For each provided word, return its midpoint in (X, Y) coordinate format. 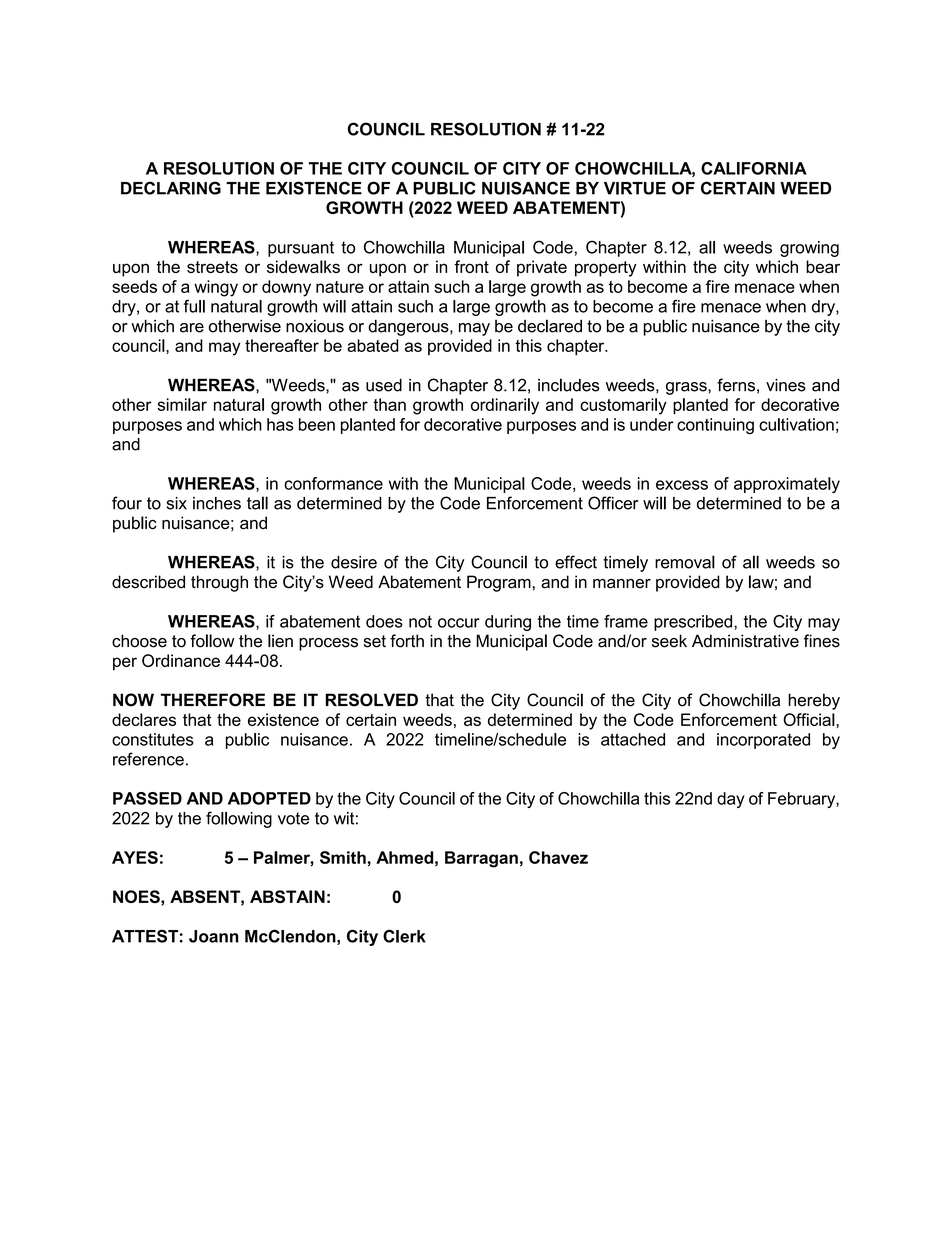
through (219, 583)
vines (786, 385)
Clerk (404, 936)
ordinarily (505, 406)
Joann (214, 936)
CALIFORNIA (754, 168)
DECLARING (171, 188)
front (471, 266)
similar (182, 404)
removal (685, 562)
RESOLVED (372, 700)
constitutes (153, 739)
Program (499, 583)
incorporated (763, 741)
